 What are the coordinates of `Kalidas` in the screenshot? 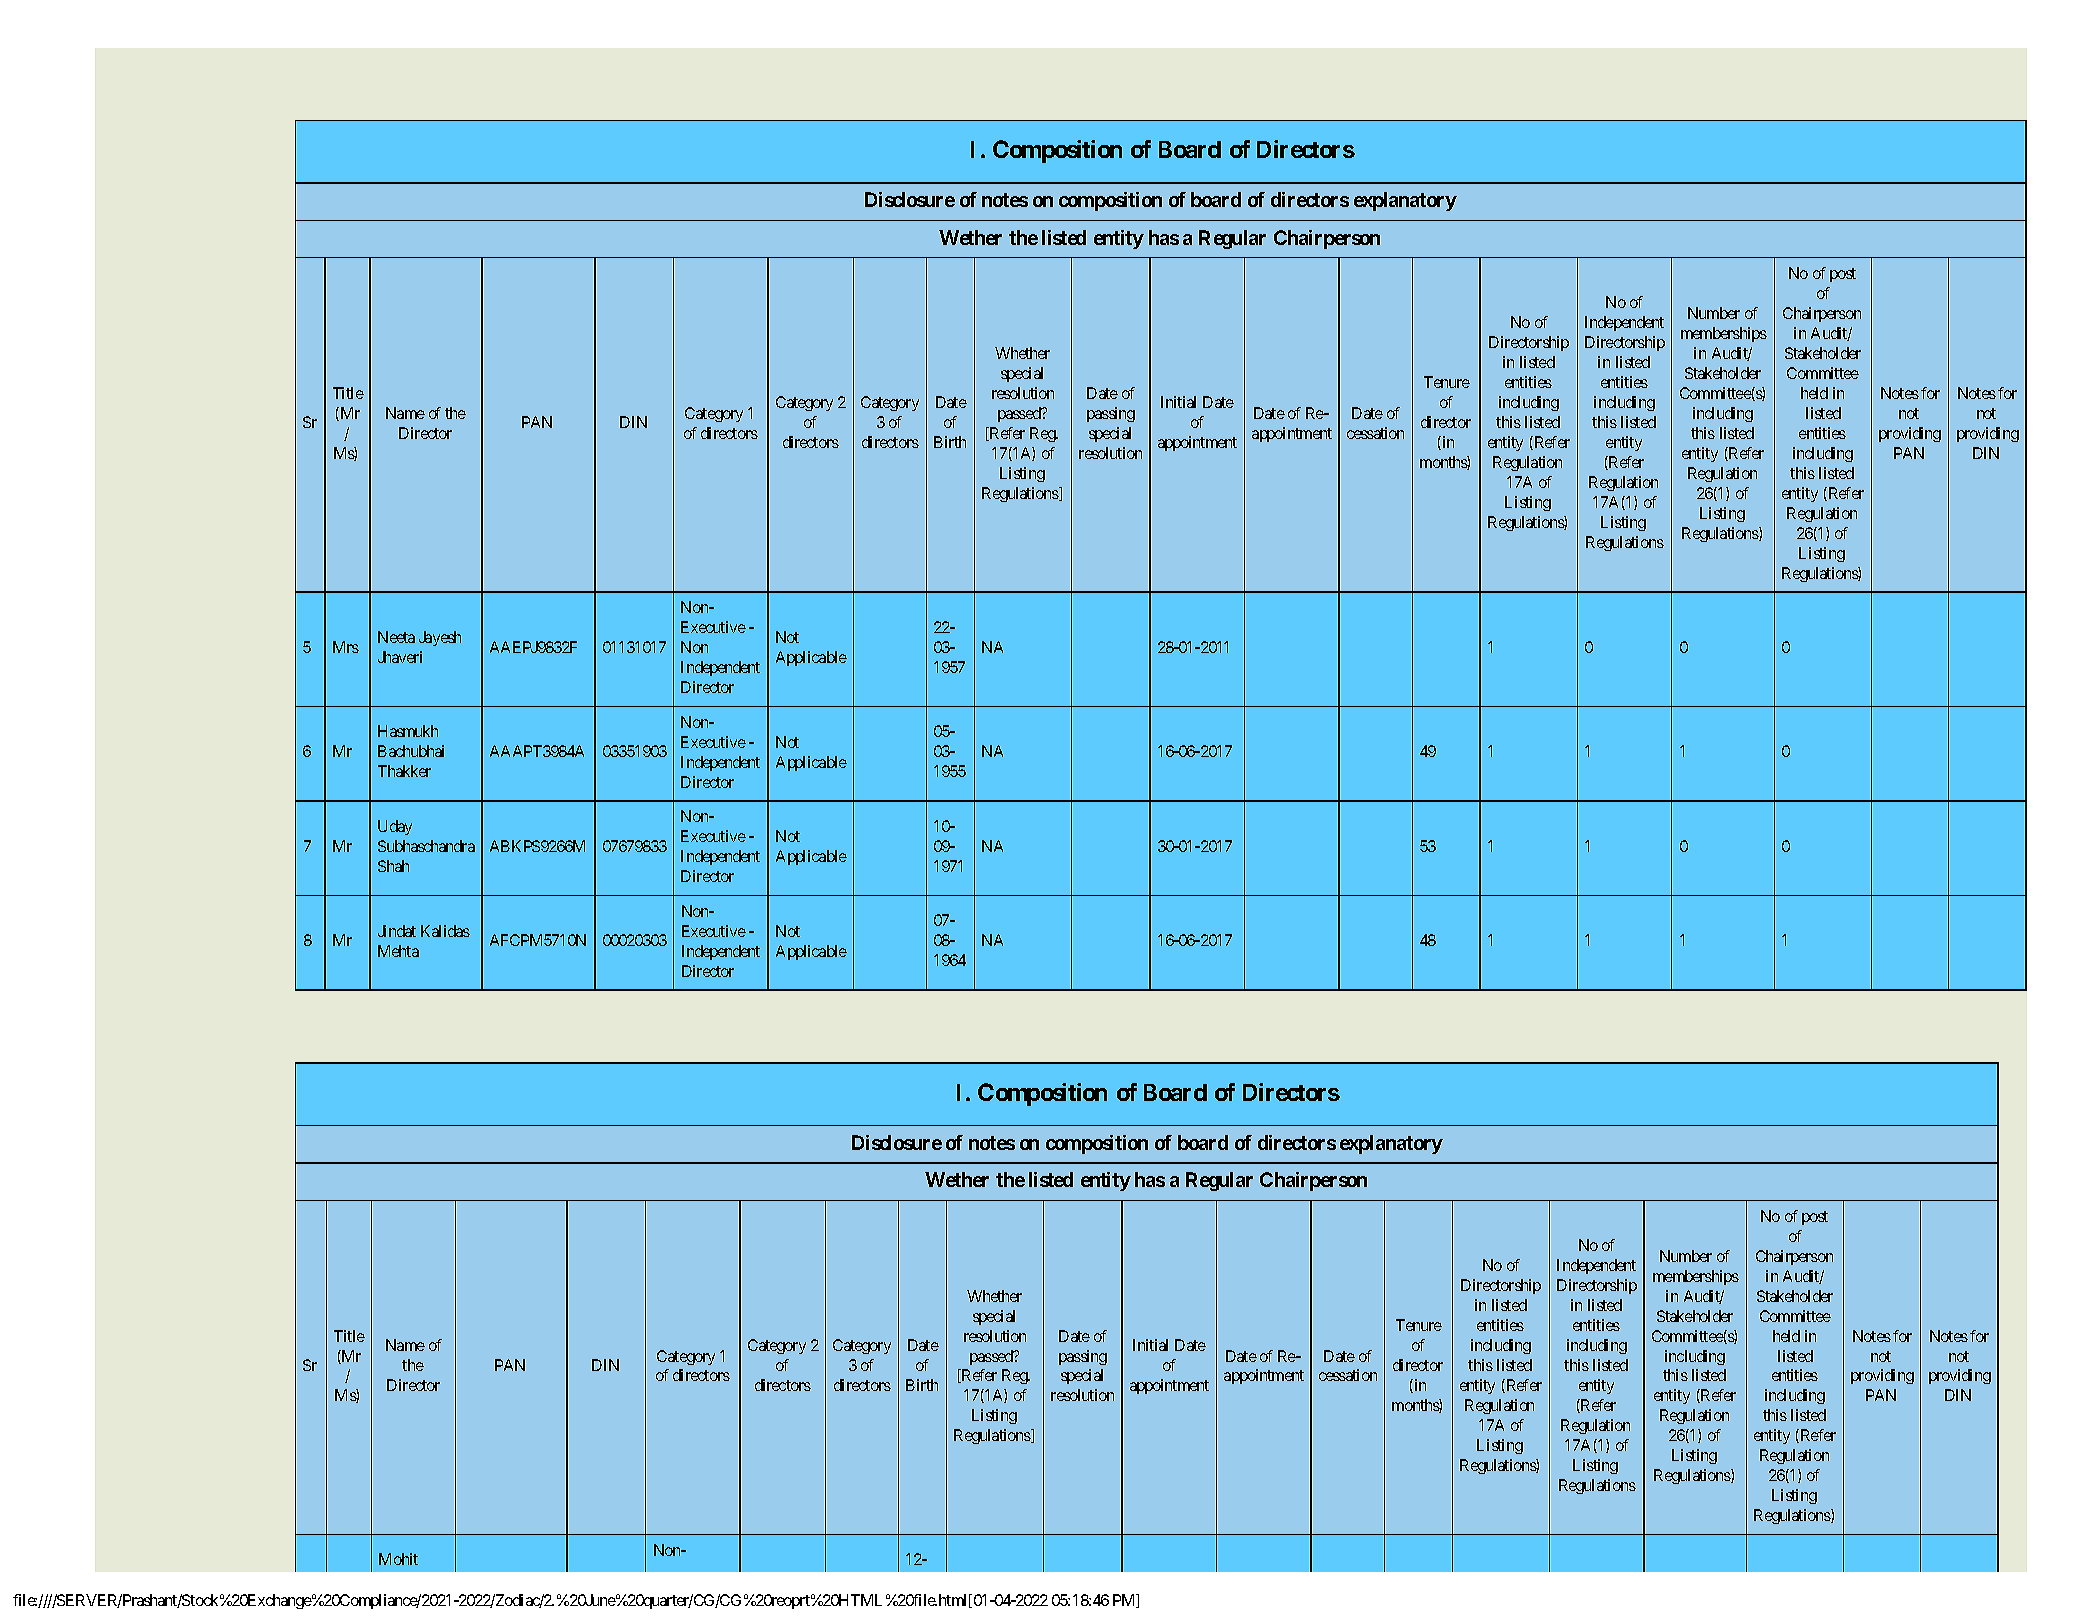 It's located at (445, 931).
